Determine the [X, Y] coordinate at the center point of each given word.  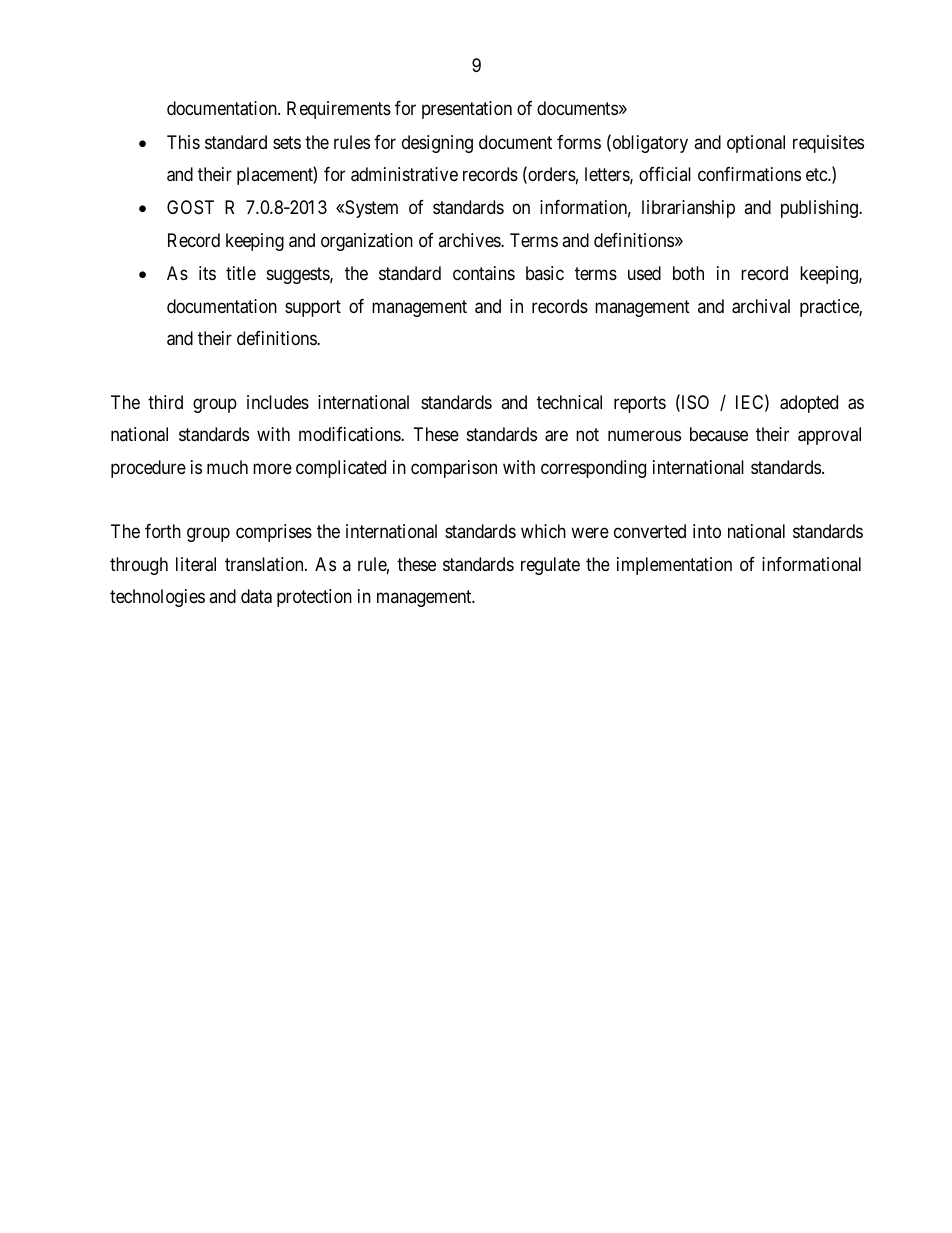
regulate [550, 566]
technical [569, 402]
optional [756, 144]
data [256, 596]
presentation [467, 110]
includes [278, 402]
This [183, 142]
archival [761, 306]
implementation [674, 566]
